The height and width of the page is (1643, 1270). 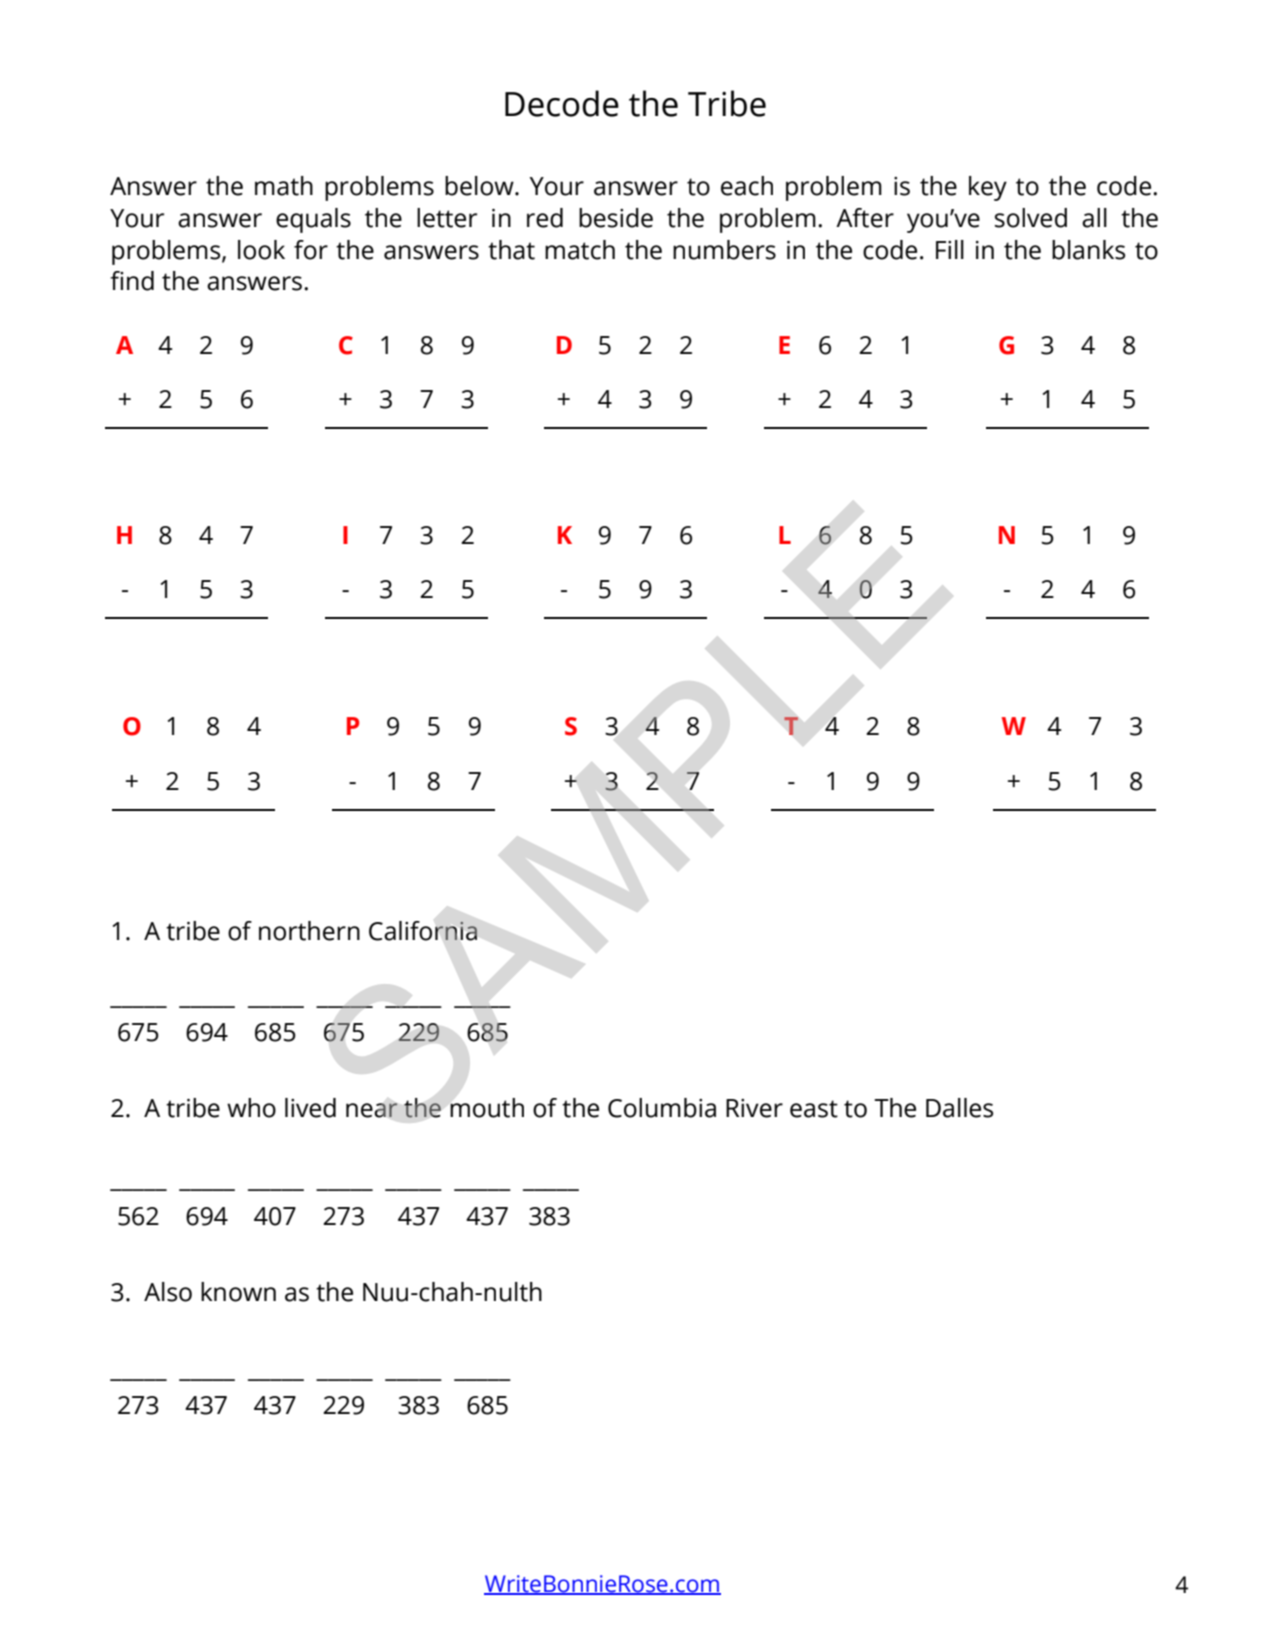 I want to click on Dalles, so click(x=959, y=1108).
